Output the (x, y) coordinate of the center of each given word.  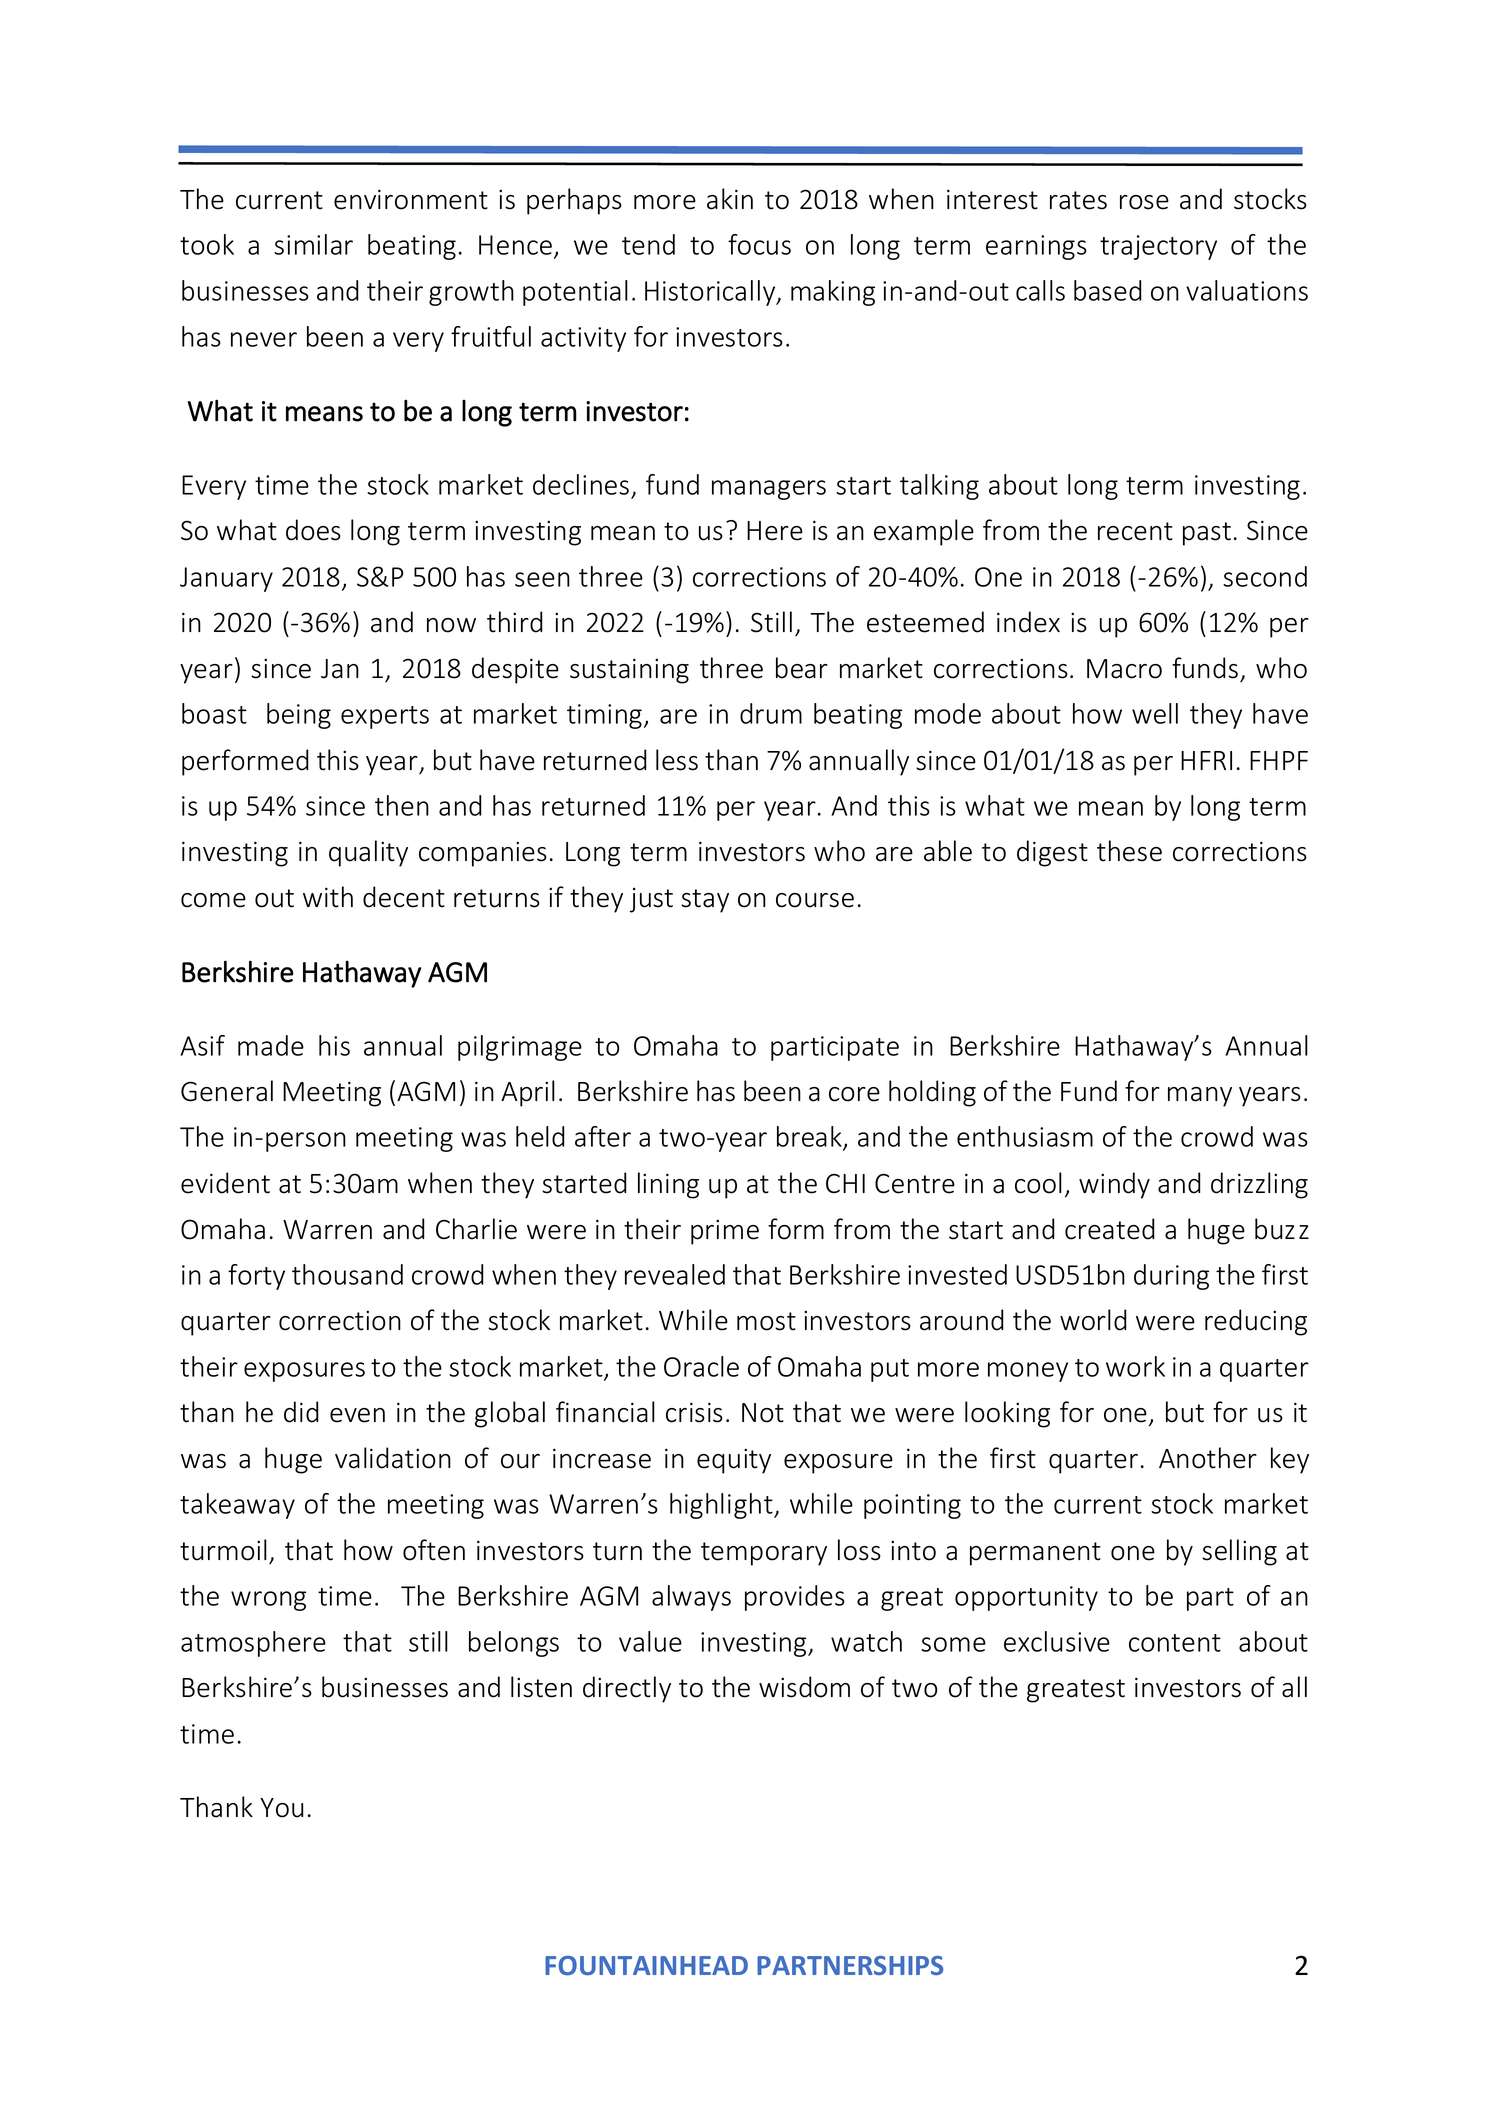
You (282, 1808)
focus (759, 244)
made (271, 1045)
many (1200, 1097)
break (810, 1138)
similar (313, 244)
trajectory (1158, 247)
